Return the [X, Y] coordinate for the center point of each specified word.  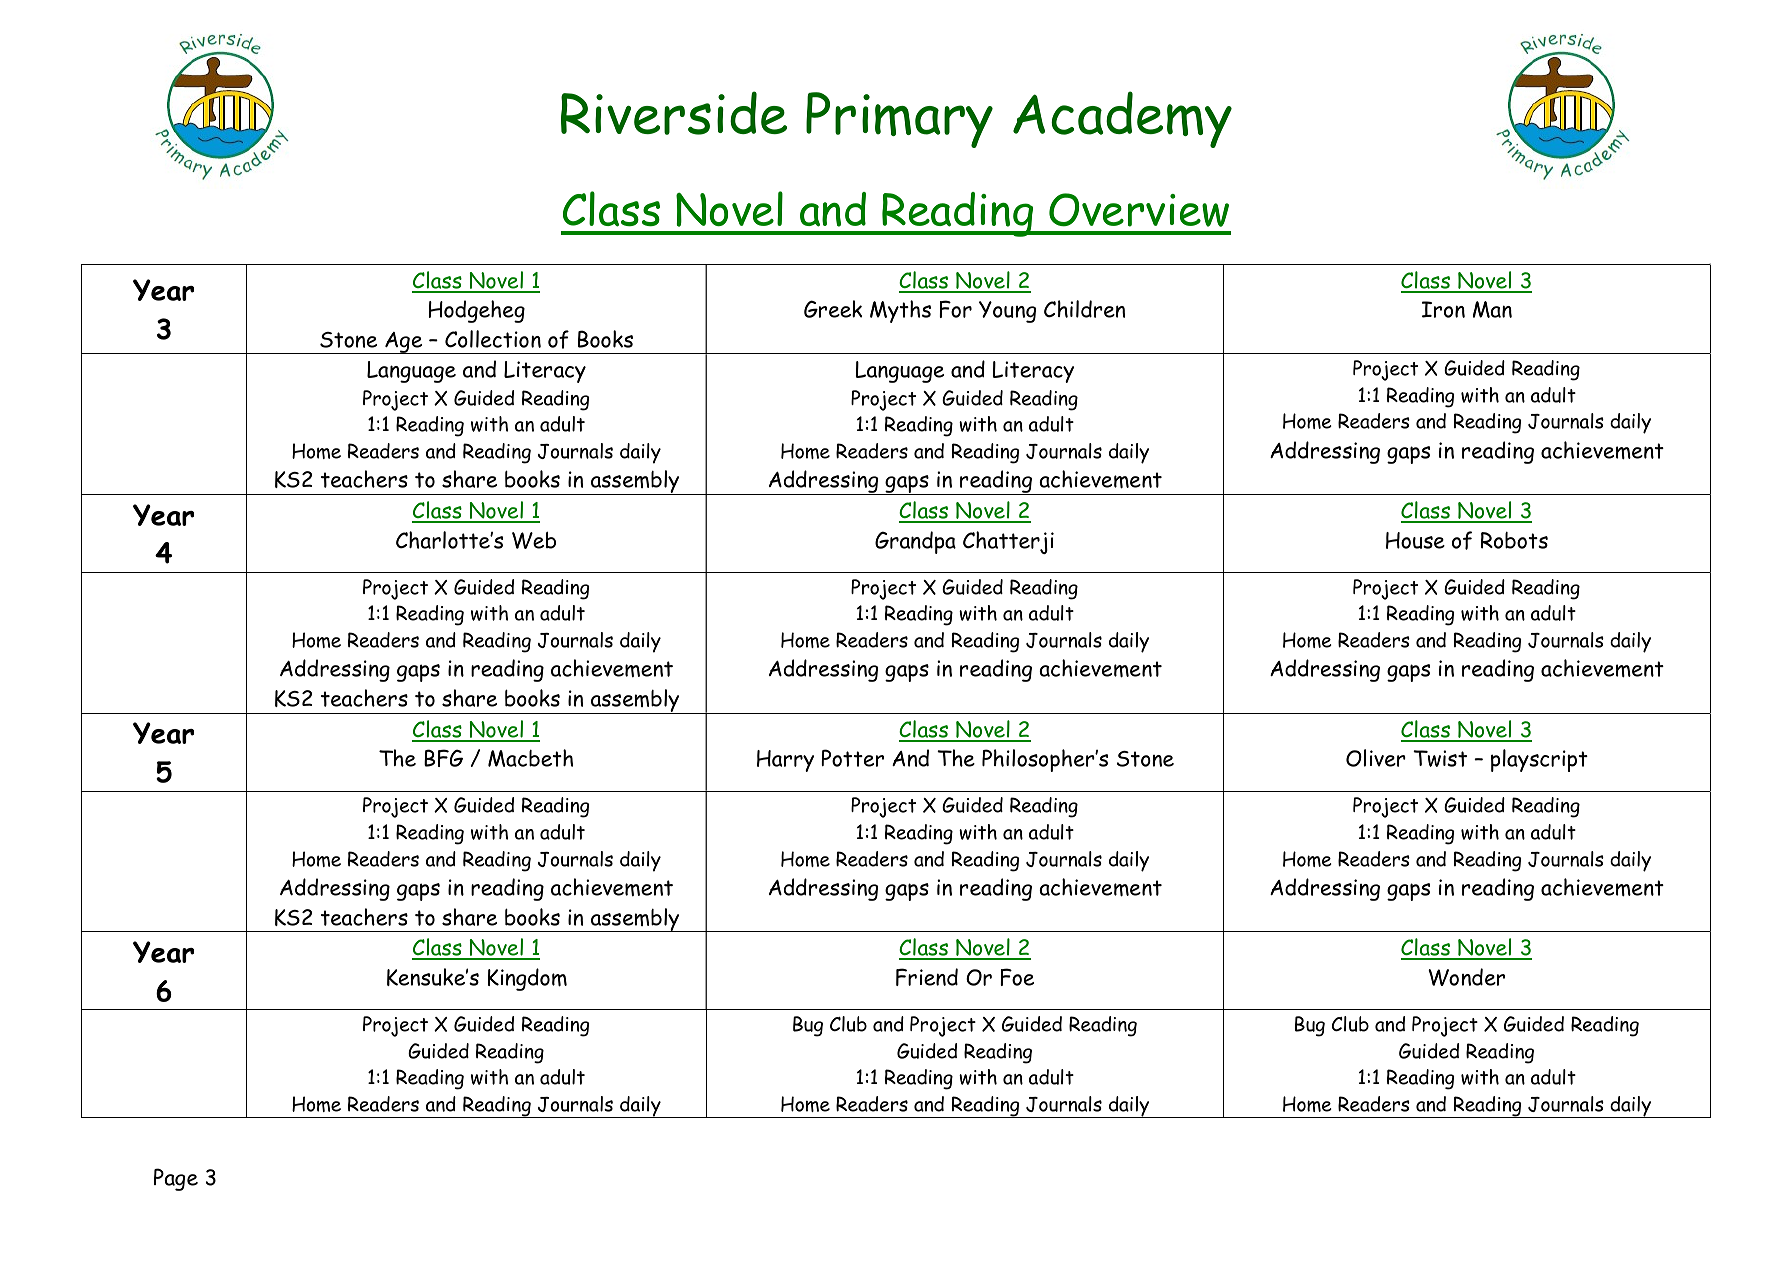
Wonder [1466, 977]
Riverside [674, 113]
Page [176, 1179]
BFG [443, 758]
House [1415, 540]
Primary [899, 120]
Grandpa [915, 542]
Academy [1122, 119]
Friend [927, 977]
